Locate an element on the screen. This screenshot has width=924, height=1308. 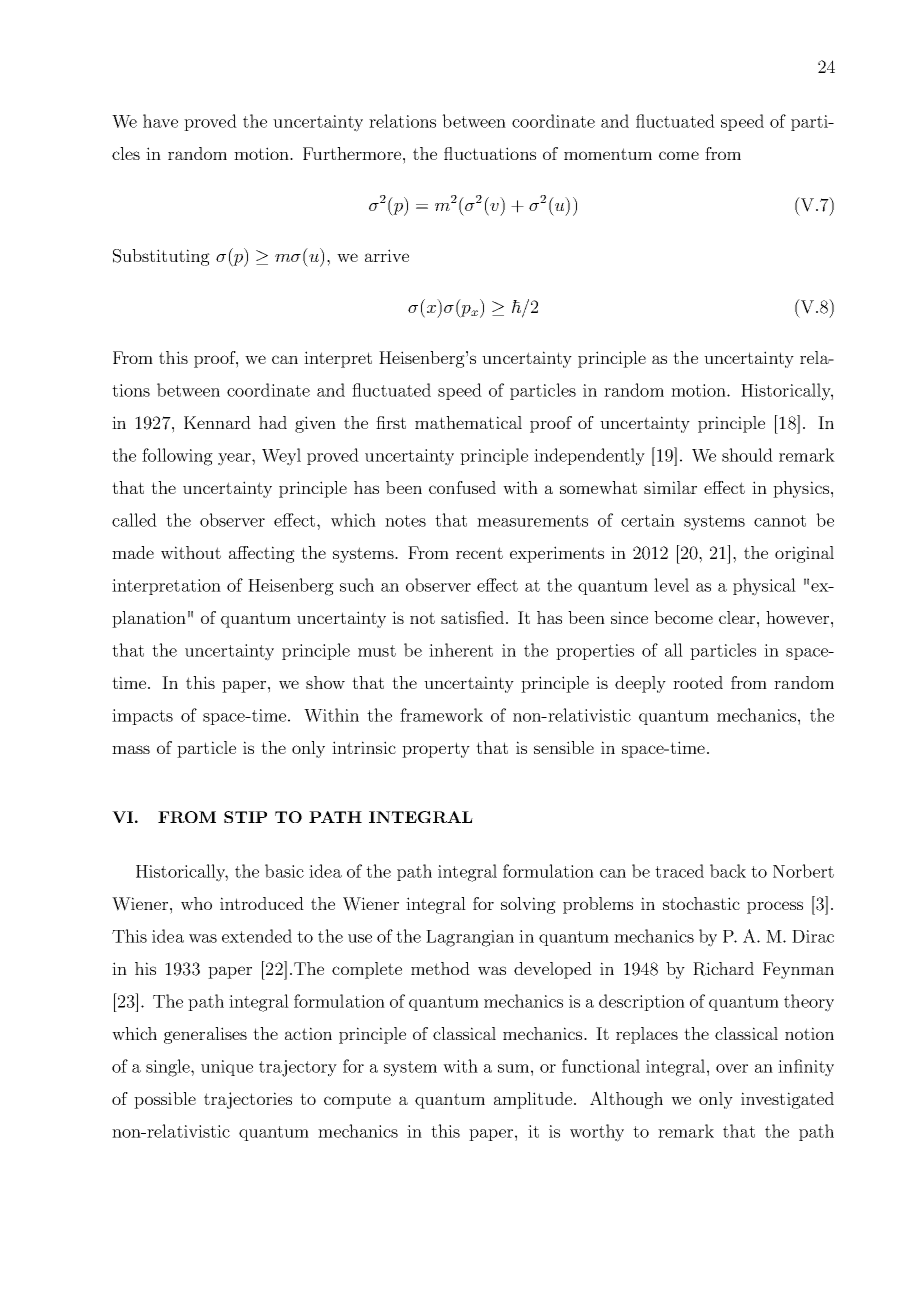
affecting is located at coordinates (262, 554).
